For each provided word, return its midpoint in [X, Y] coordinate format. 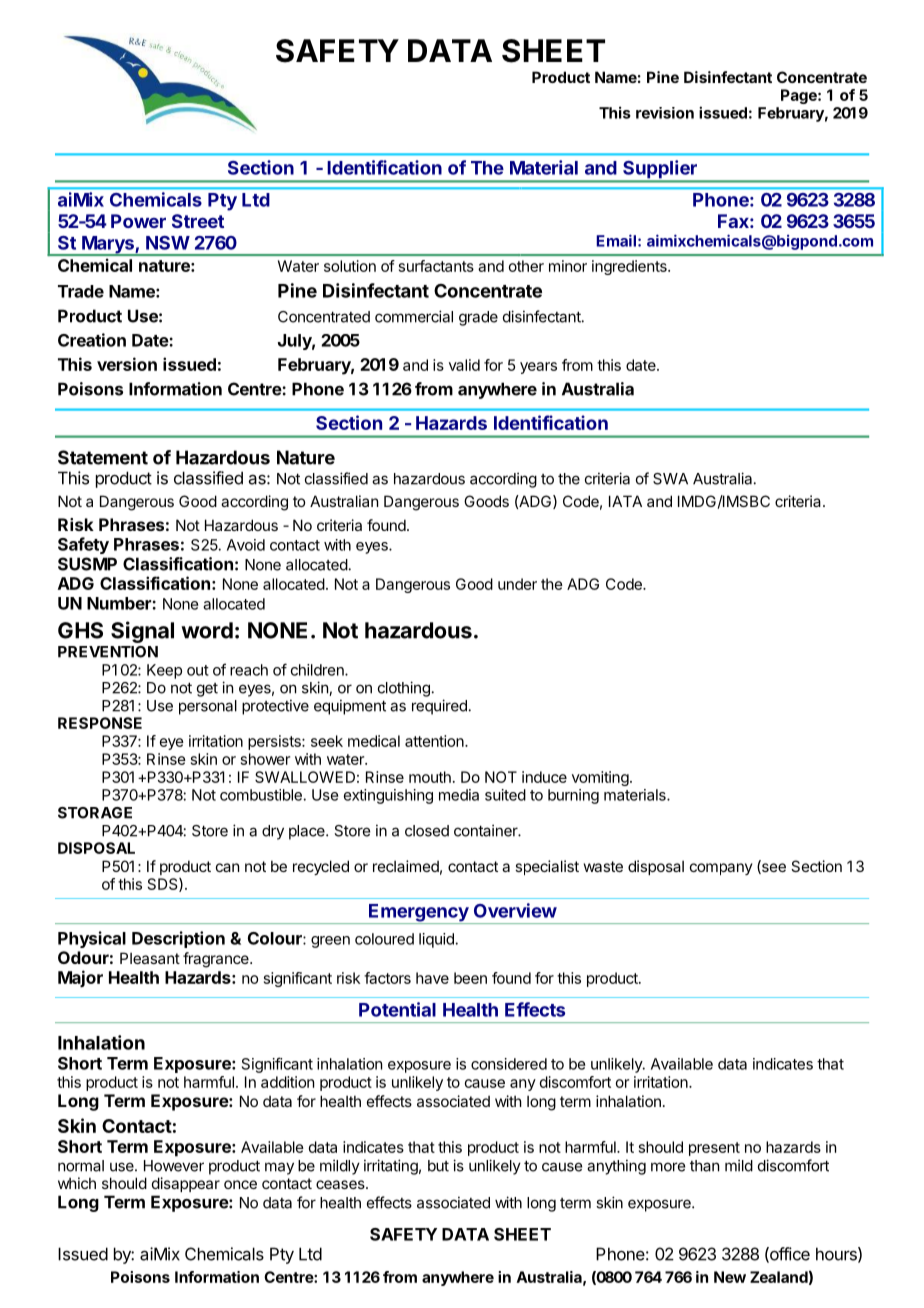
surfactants [436, 266]
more [668, 1167]
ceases [341, 1184]
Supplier [660, 170]
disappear [186, 1184]
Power [138, 221]
